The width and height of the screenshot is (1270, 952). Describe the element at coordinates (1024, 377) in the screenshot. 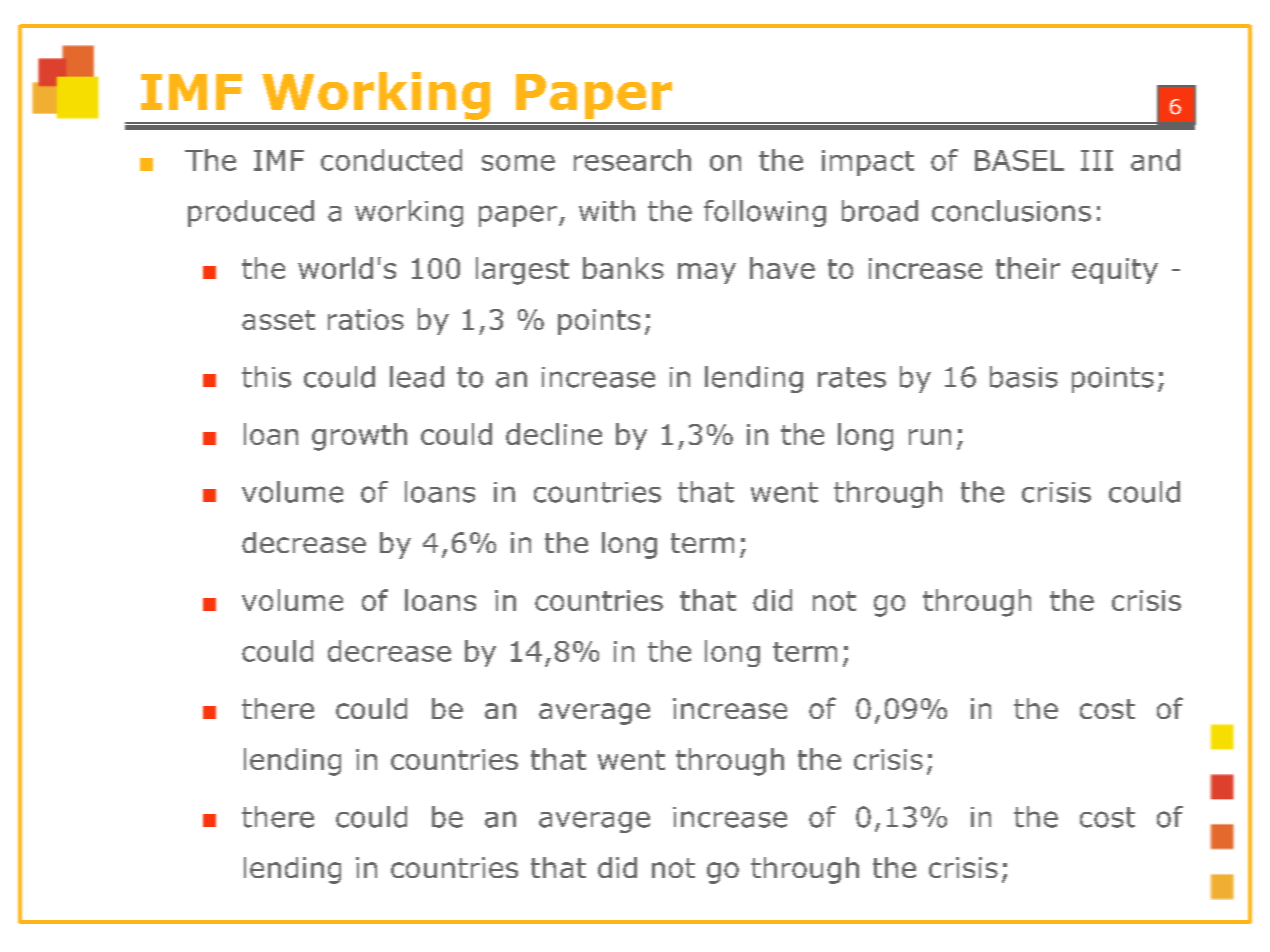

I see `basis` at that location.
